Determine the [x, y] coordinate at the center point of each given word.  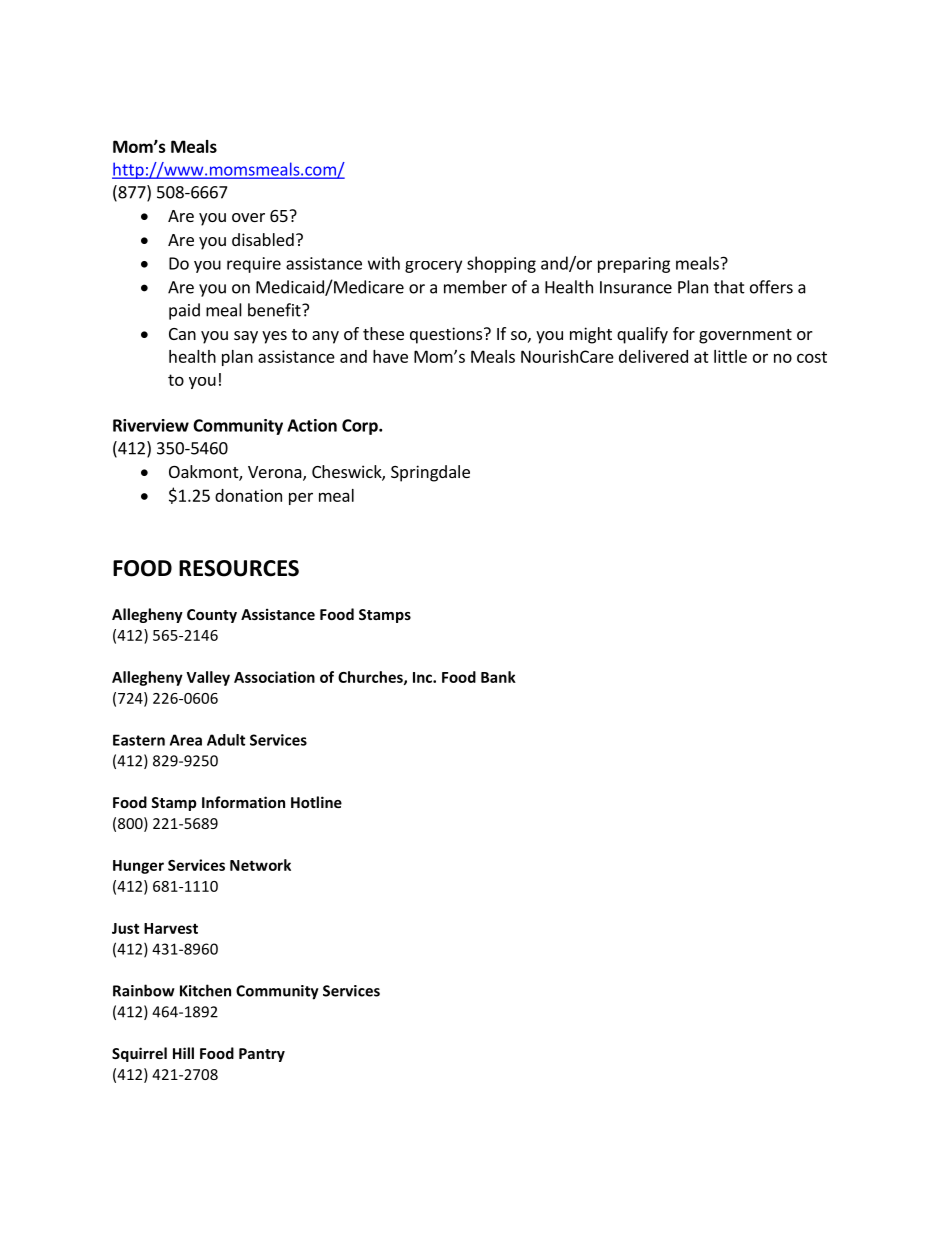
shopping [501, 264]
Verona [276, 473]
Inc [423, 677]
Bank [498, 677]
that [729, 287]
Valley [208, 678]
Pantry [262, 1055]
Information [243, 802]
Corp [361, 427]
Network [260, 865]
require [254, 265]
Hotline [316, 802]
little [730, 356]
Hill [183, 1053]
